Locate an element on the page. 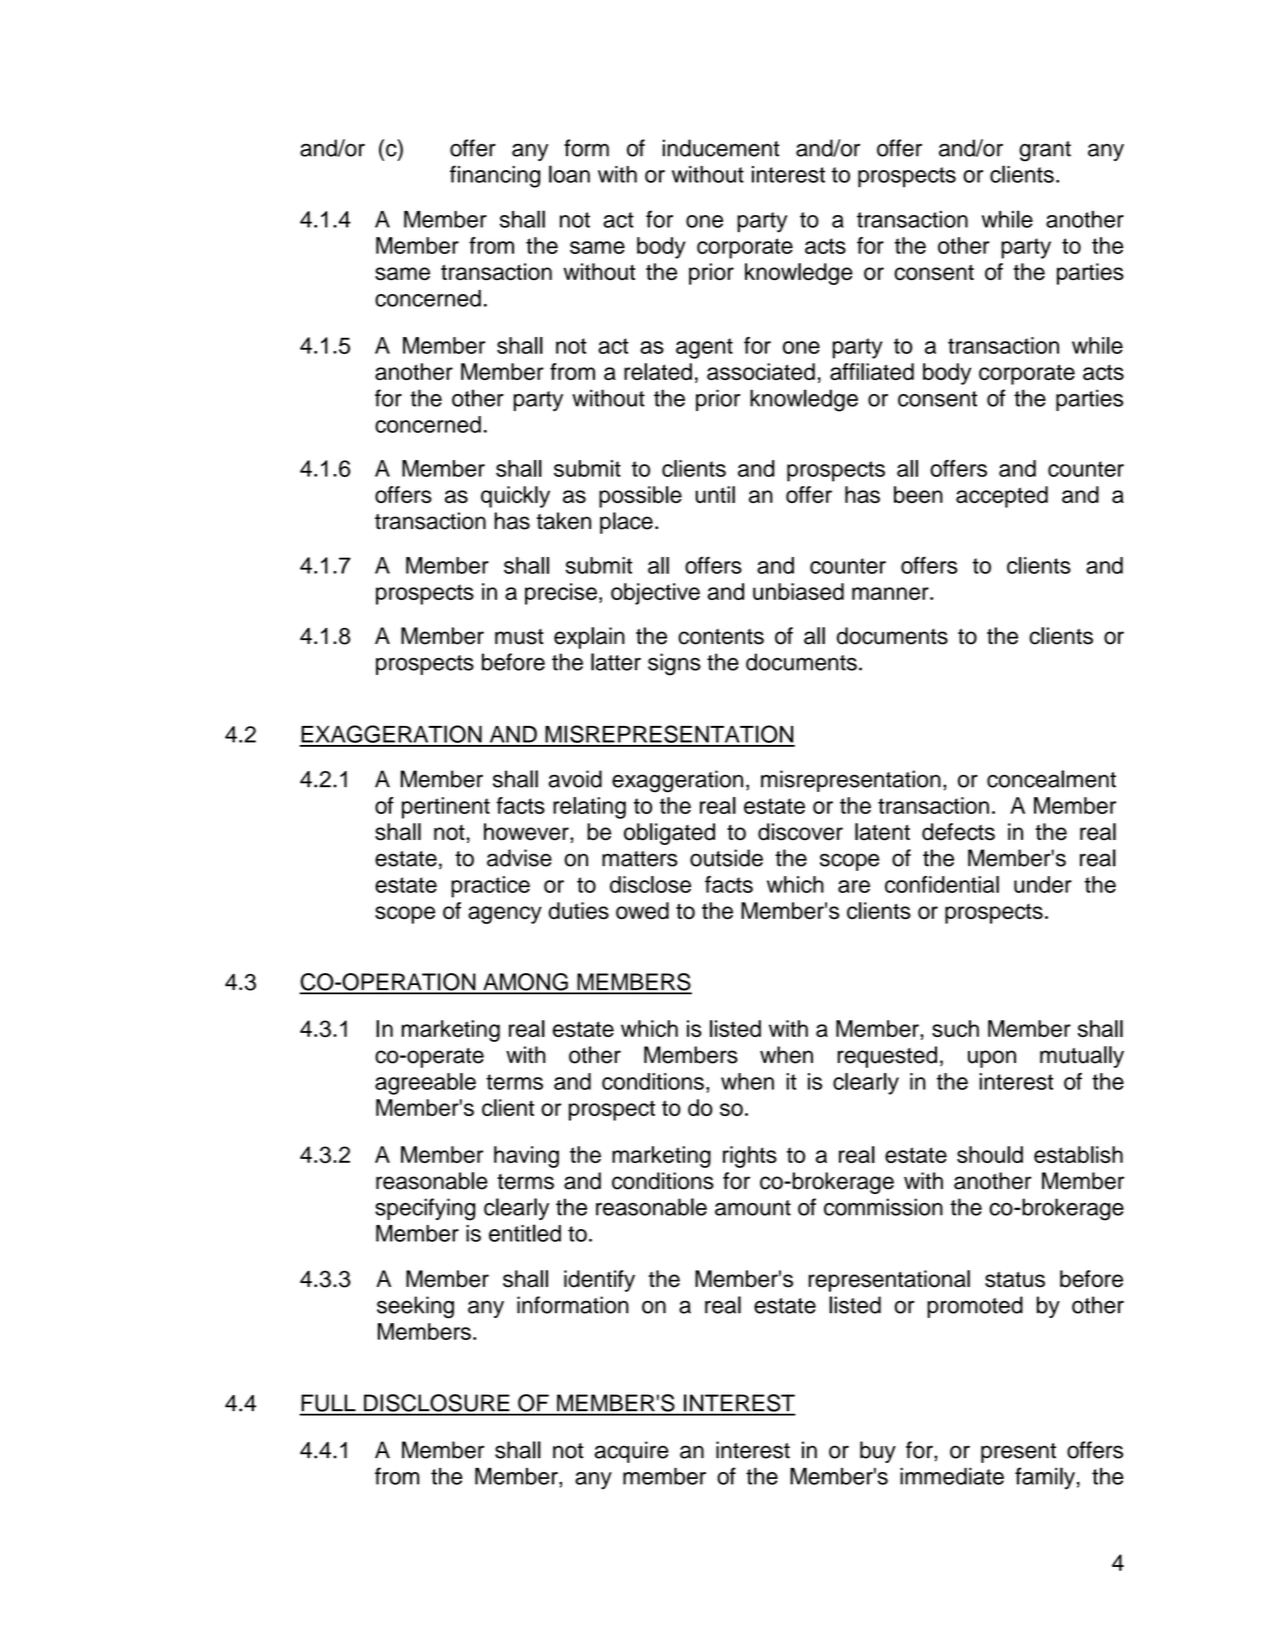  financing is located at coordinates (495, 176).
